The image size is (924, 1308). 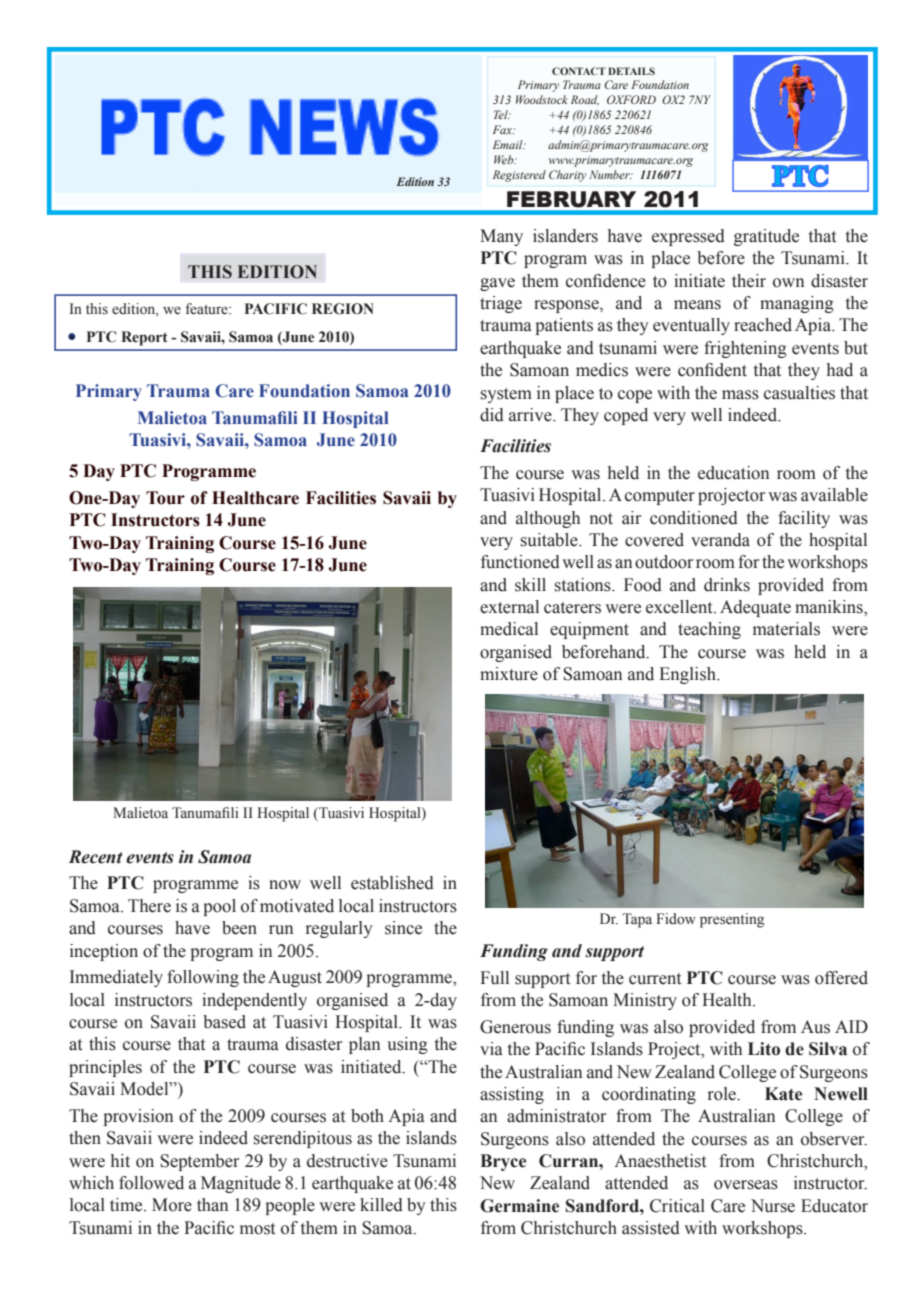 What do you see at coordinates (503, 129) in the screenshot?
I see `Fax` at bounding box center [503, 129].
